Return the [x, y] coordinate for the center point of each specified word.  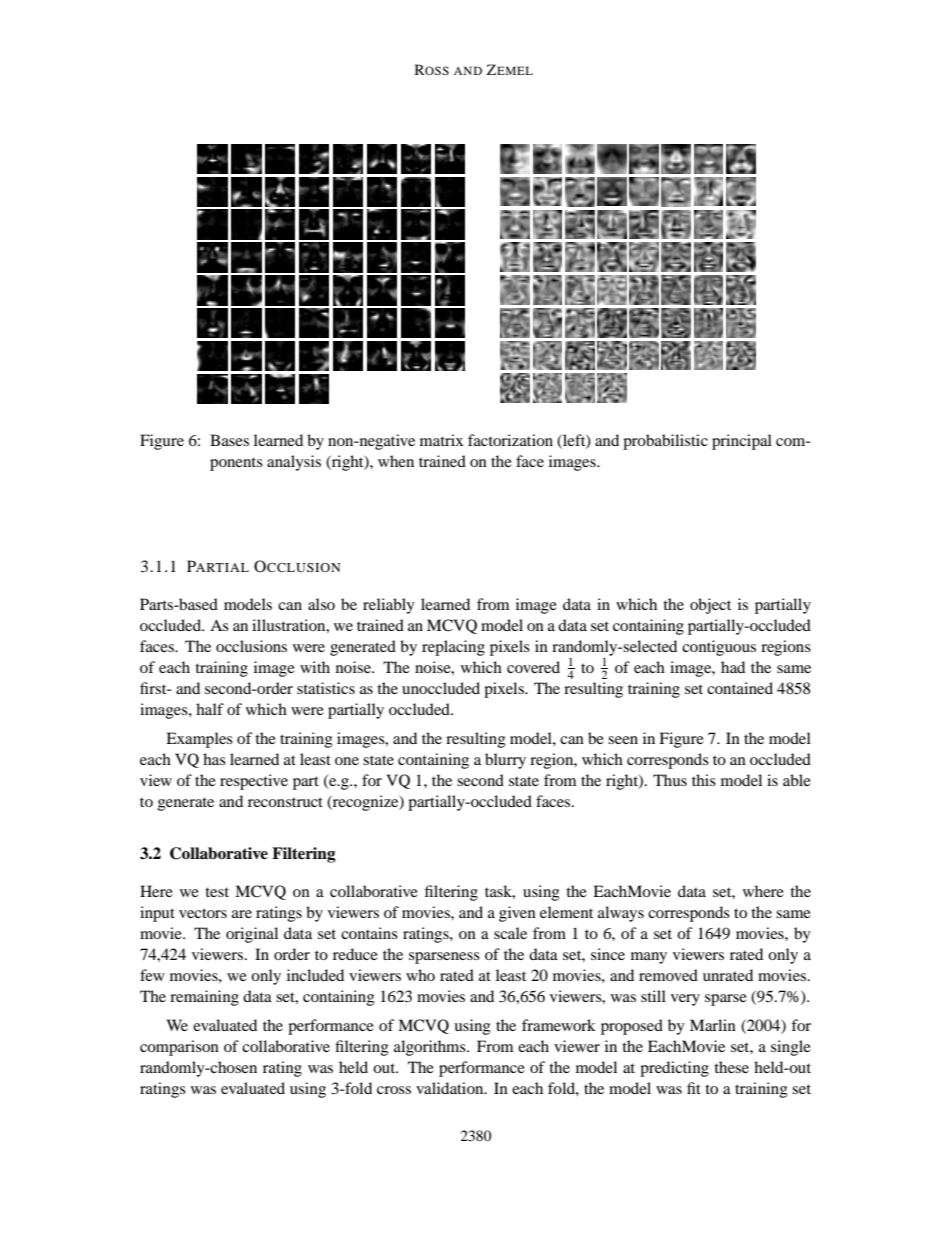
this [704, 780]
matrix [442, 440]
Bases [229, 440]
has [214, 759]
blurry [505, 761]
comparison [179, 1048]
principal [742, 442]
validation [451, 1088]
